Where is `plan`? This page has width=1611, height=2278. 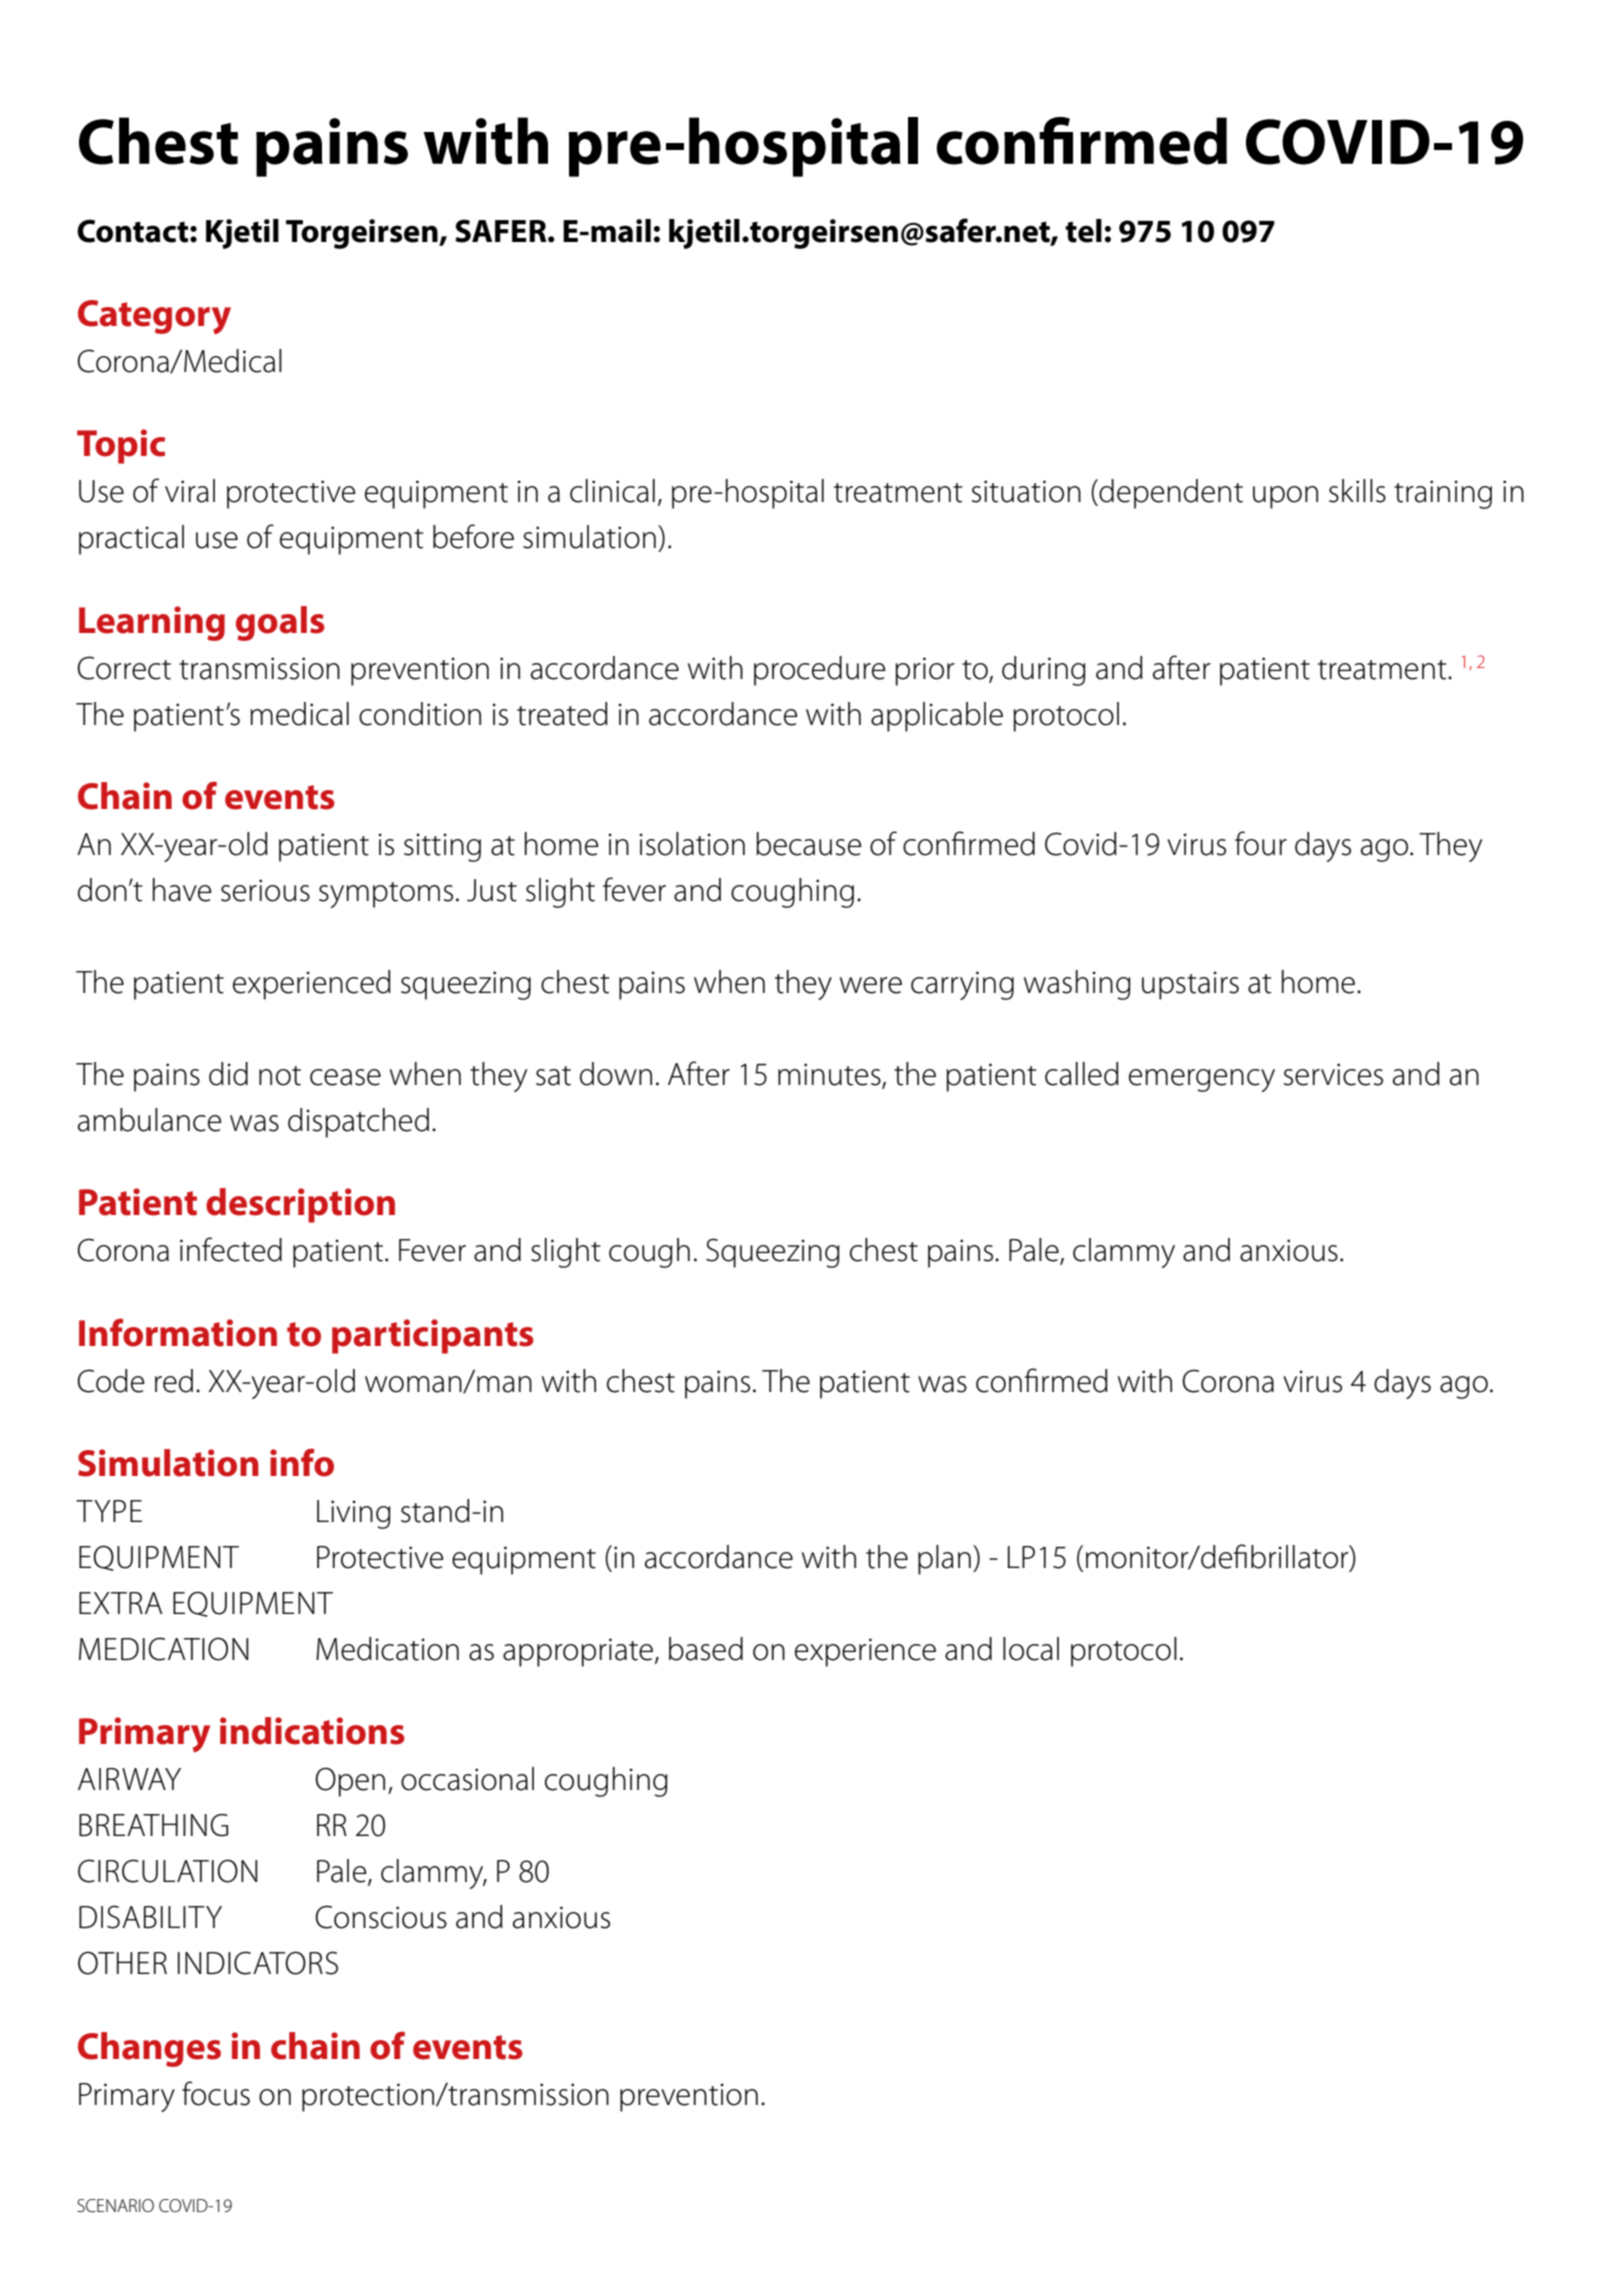
plan is located at coordinates (944, 1560).
